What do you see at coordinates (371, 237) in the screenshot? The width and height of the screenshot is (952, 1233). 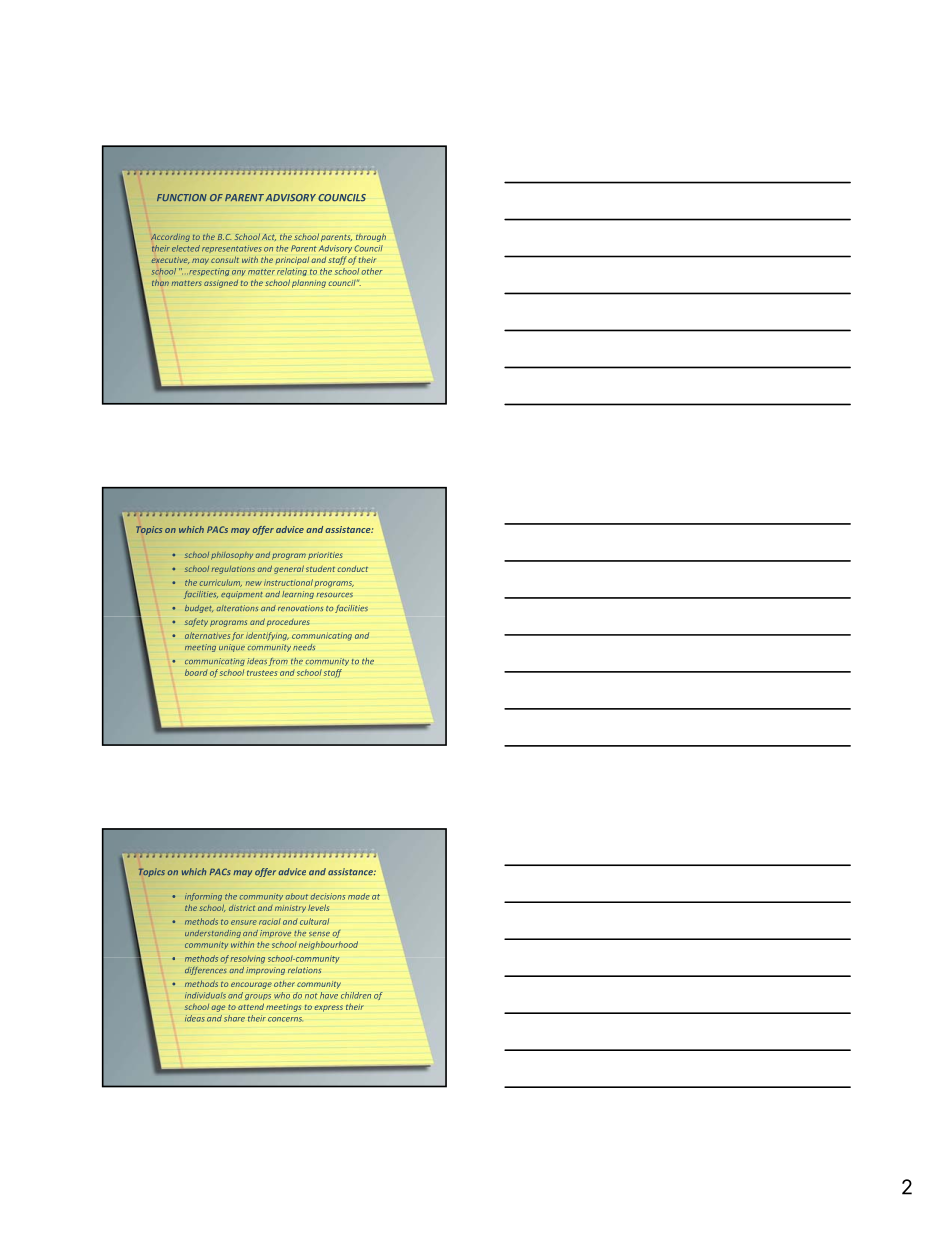 I see `through` at bounding box center [371, 237].
